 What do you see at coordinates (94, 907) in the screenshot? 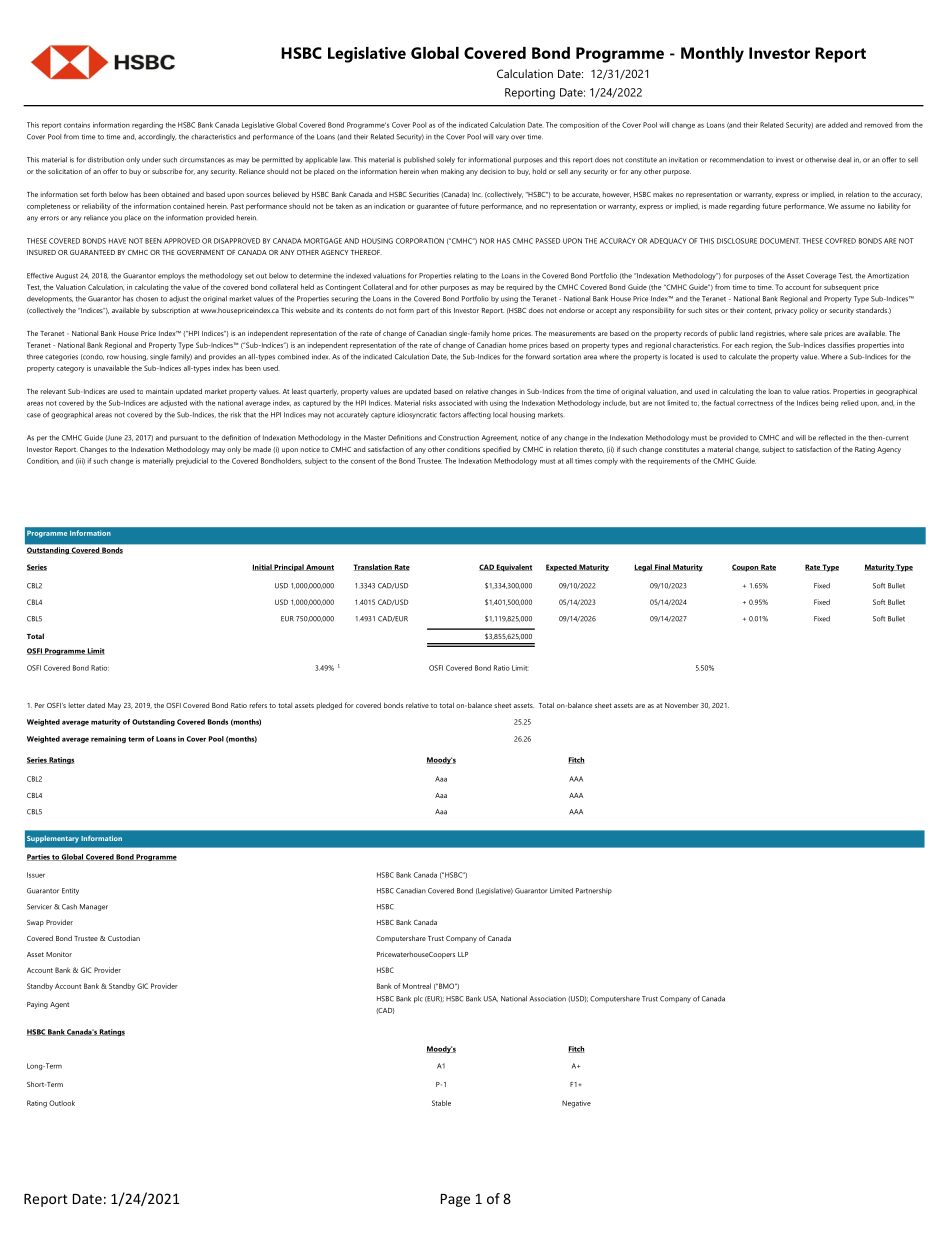
I see `Manager` at bounding box center [94, 907].
